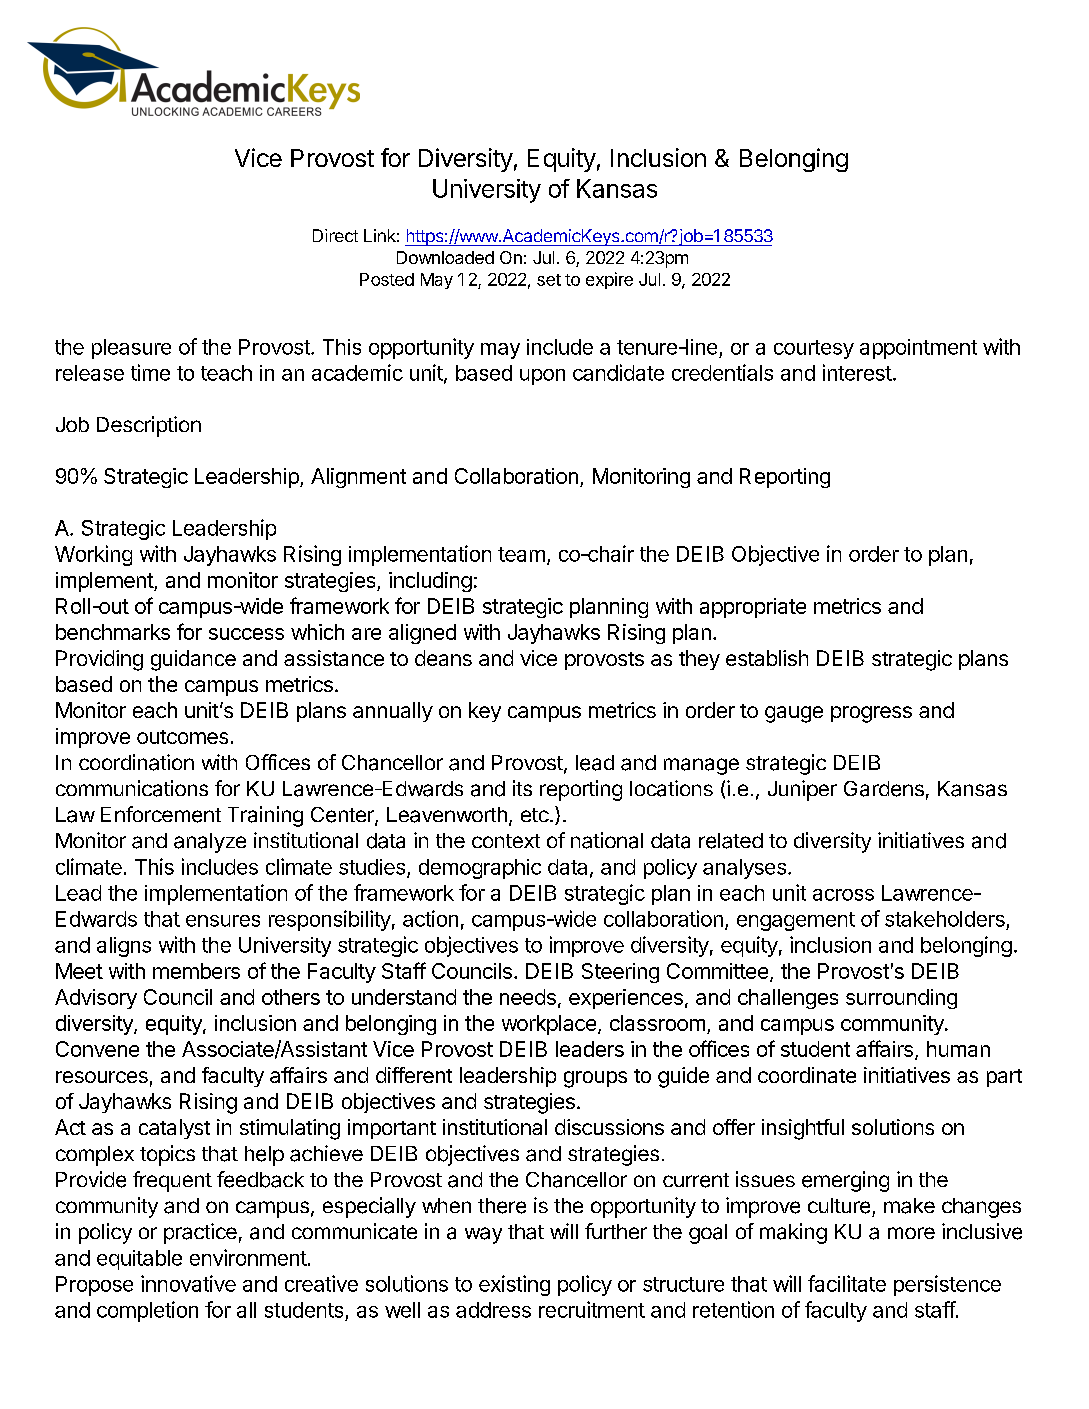  I want to click on pleasure, so click(131, 349).
